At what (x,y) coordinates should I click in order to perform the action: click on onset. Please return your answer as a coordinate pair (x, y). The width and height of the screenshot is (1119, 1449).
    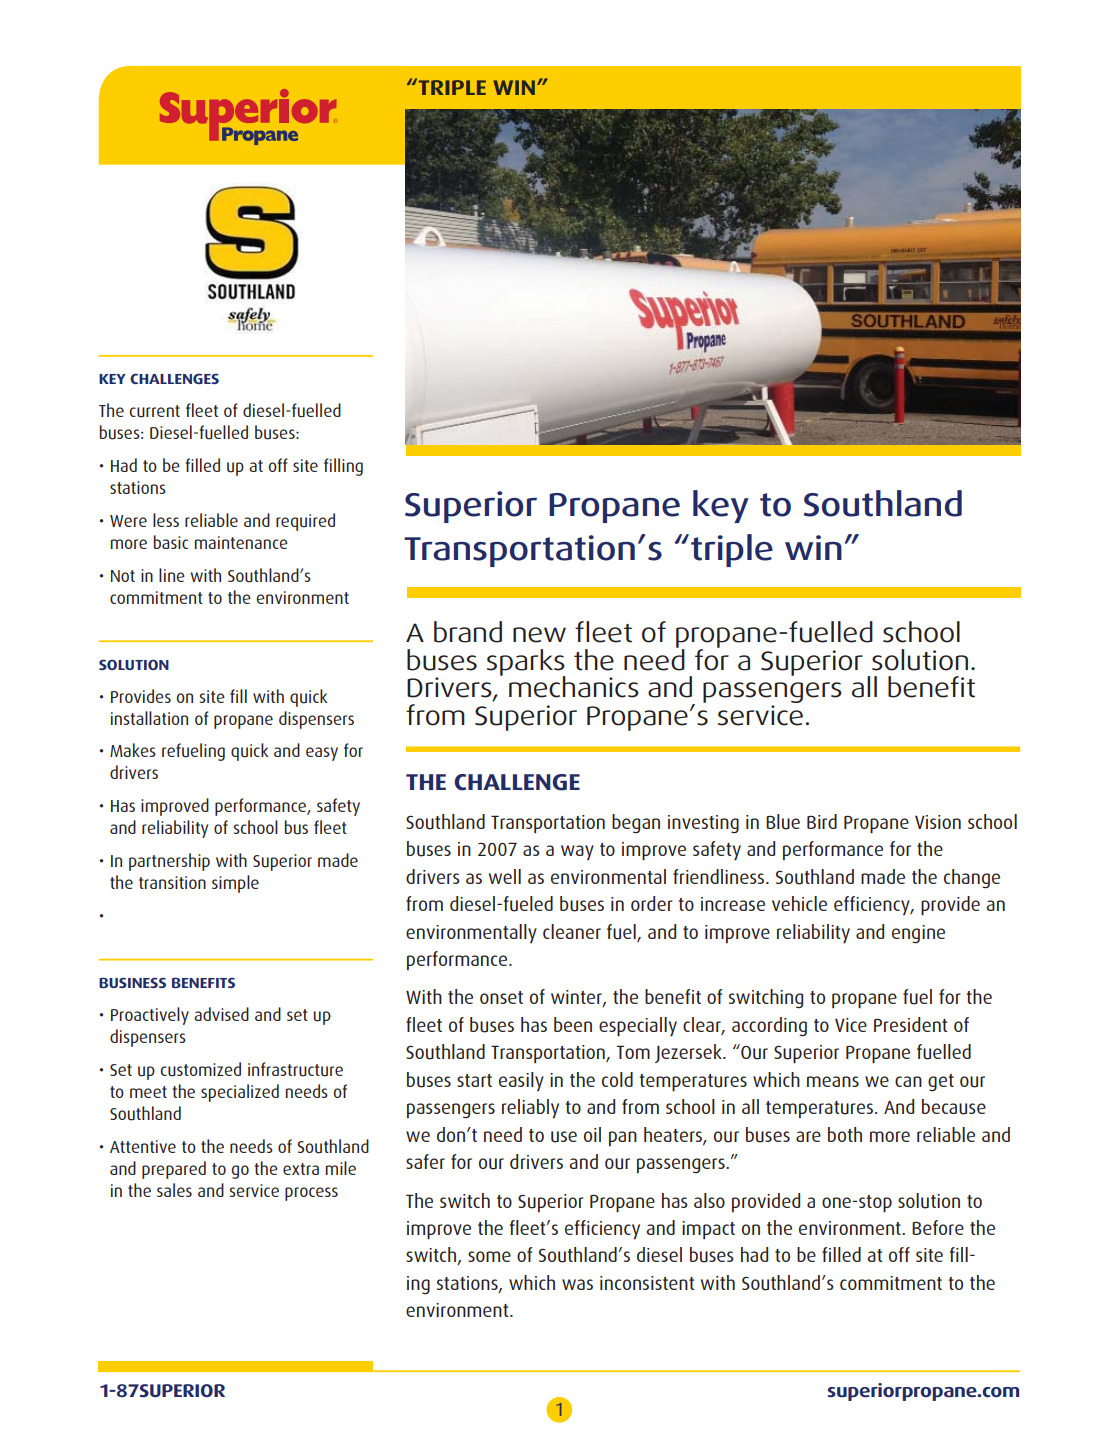
    Looking at the image, I should click on (501, 997).
